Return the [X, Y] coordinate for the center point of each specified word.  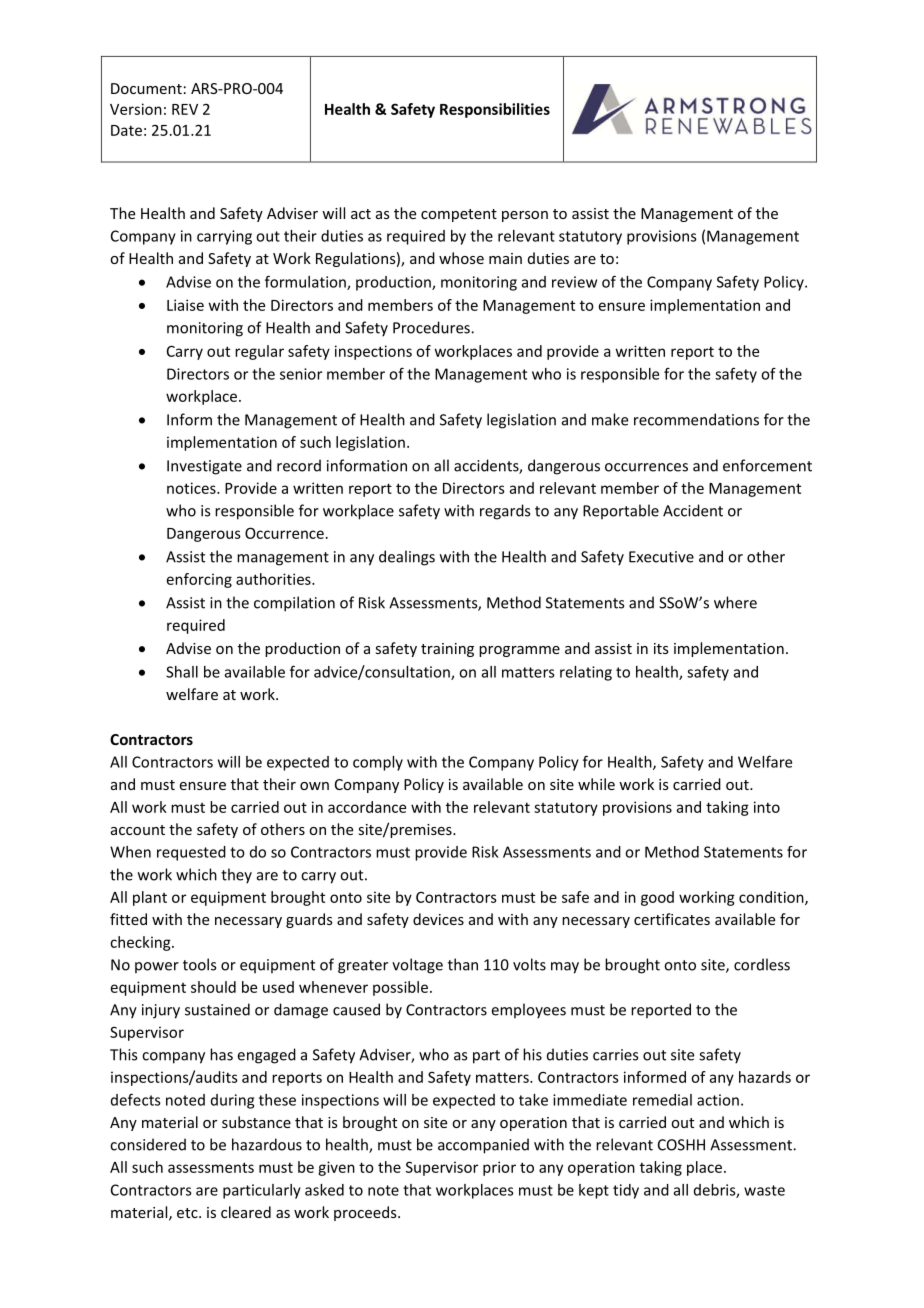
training [447, 650]
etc [188, 1213]
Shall [182, 672]
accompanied [483, 1146]
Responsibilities [495, 110]
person [525, 216]
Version [136, 109]
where [735, 602]
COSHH [681, 1145]
